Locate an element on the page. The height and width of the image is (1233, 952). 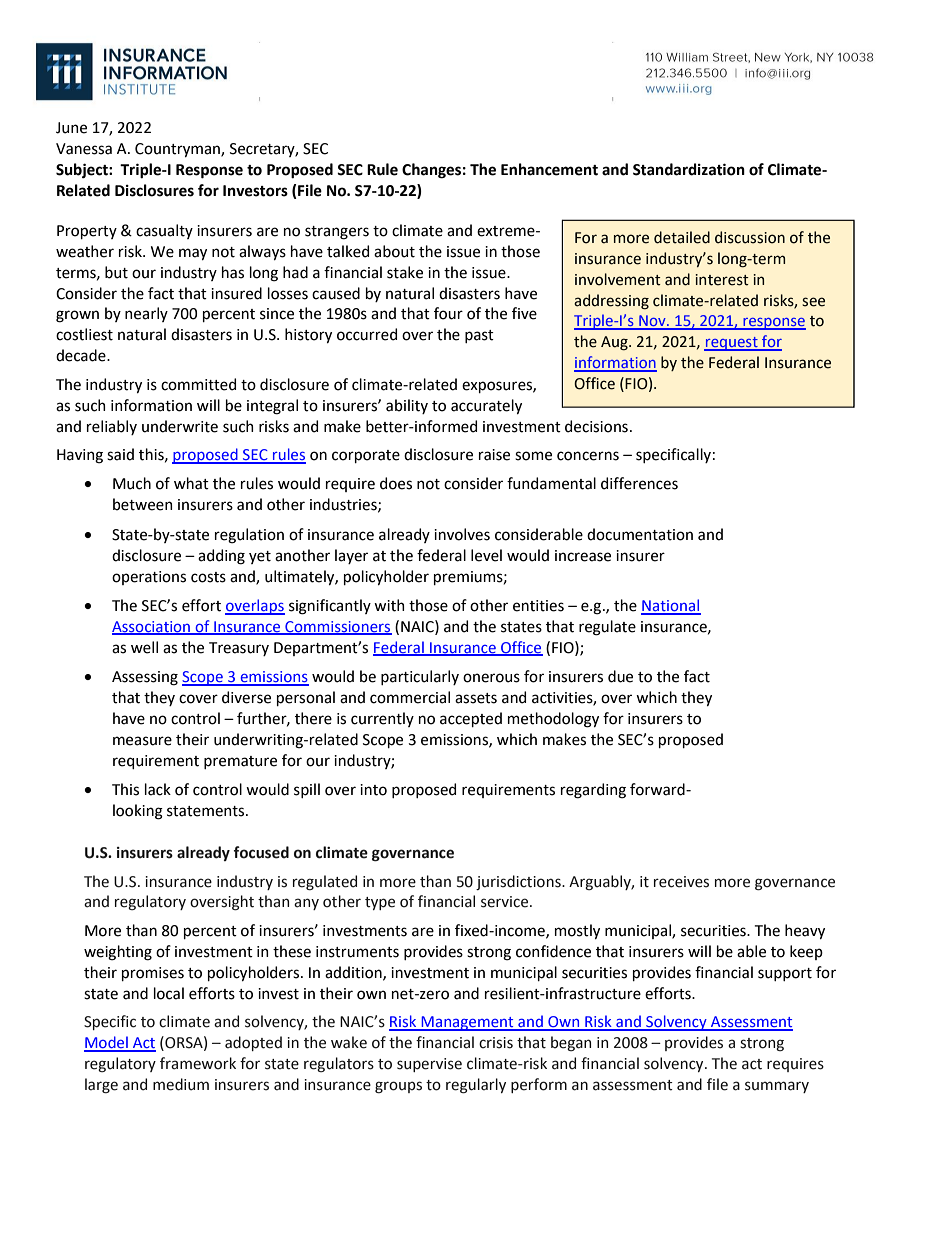
National is located at coordinates (671, 606).
